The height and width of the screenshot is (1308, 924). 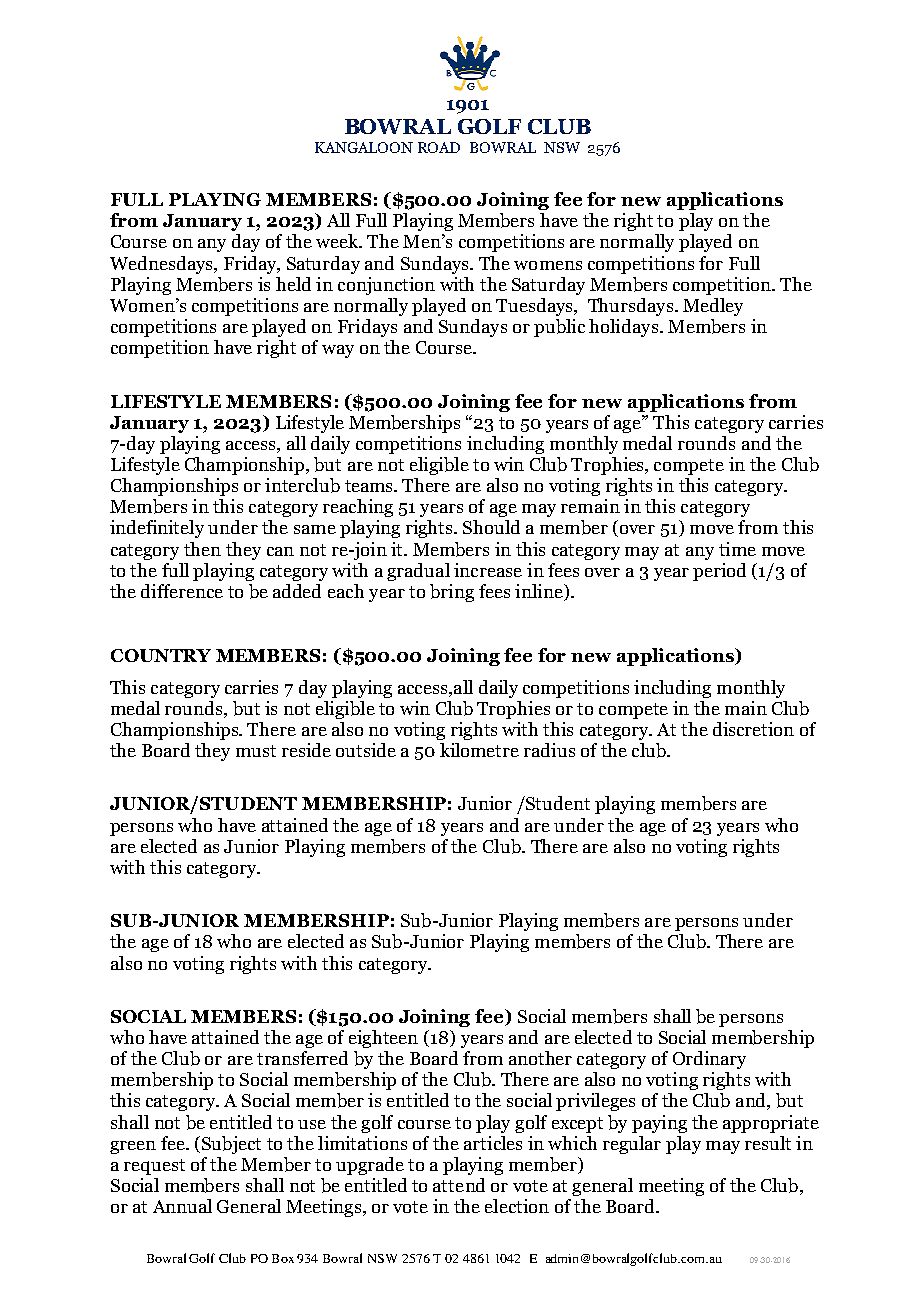 I want to click on Medley, so click(x=713, y=307).
